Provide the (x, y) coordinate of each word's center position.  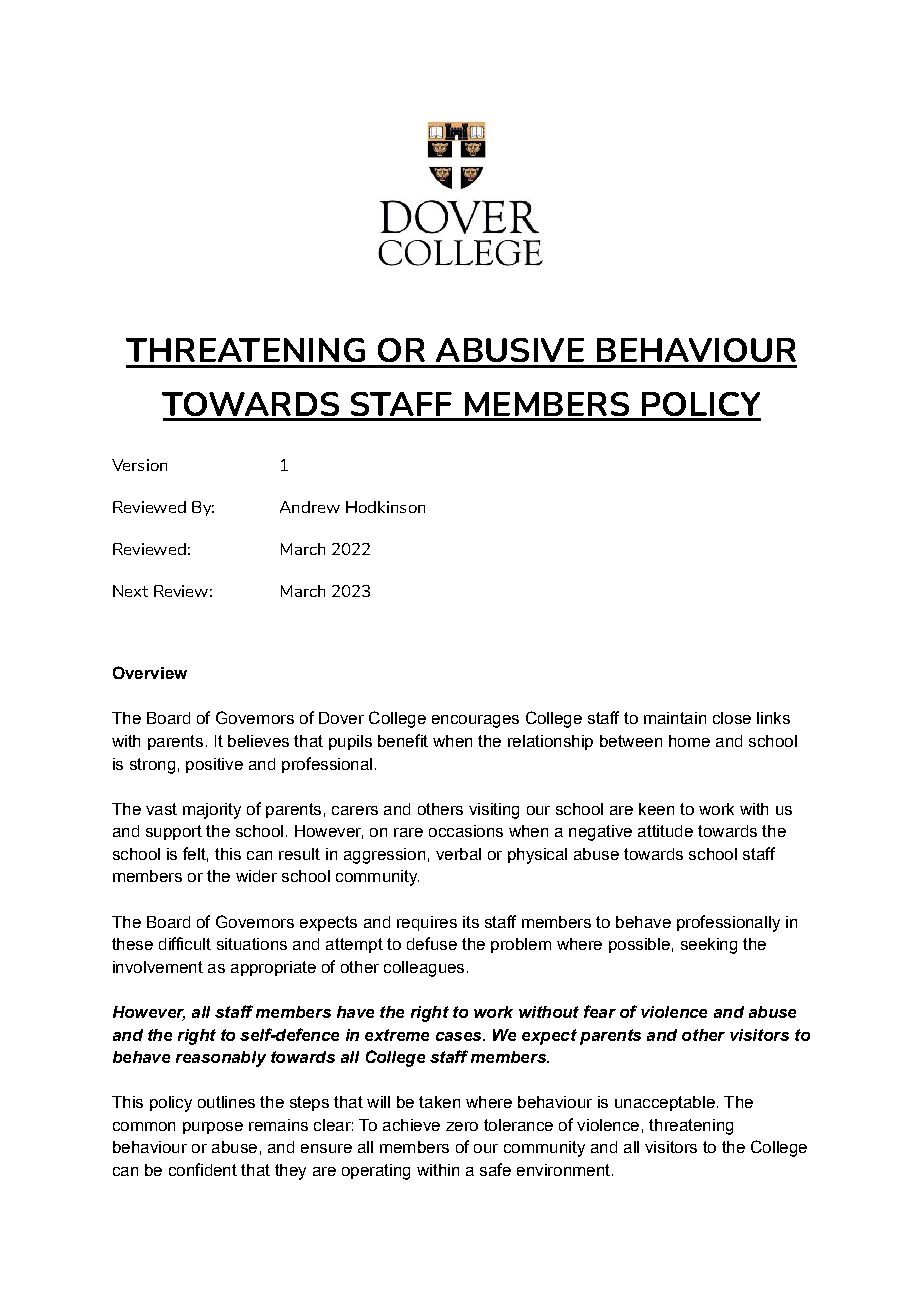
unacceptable (665, 1103)
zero (462, 1126)
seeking (709, 946)
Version (139, 465)
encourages (475, 721)
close (732, 718)
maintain (675, 718)
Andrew (310, 507)
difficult (185, 943)
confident (203, 1169)
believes (258, 741)
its (471, 922)
